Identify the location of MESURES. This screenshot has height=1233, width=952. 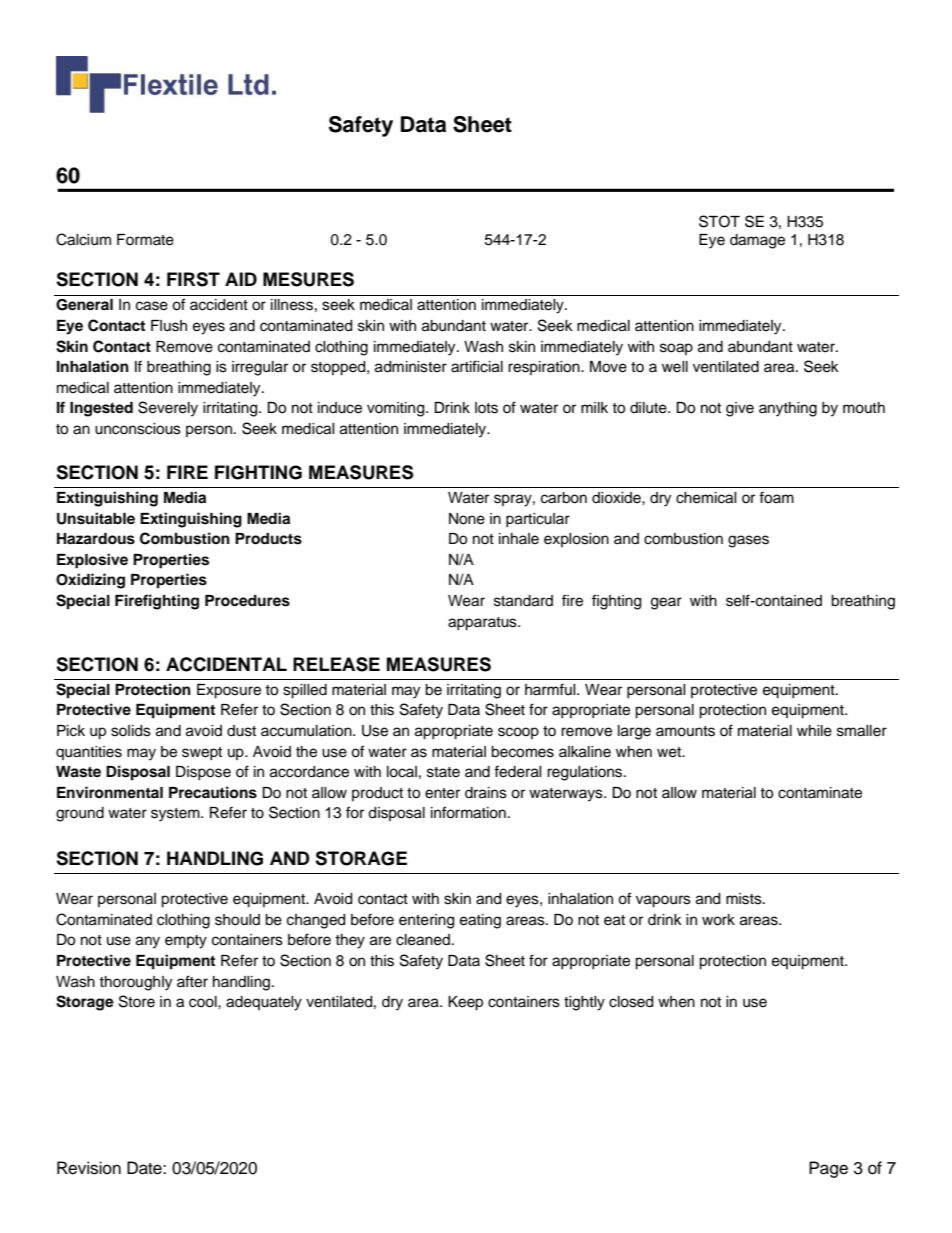
(308, 279).
